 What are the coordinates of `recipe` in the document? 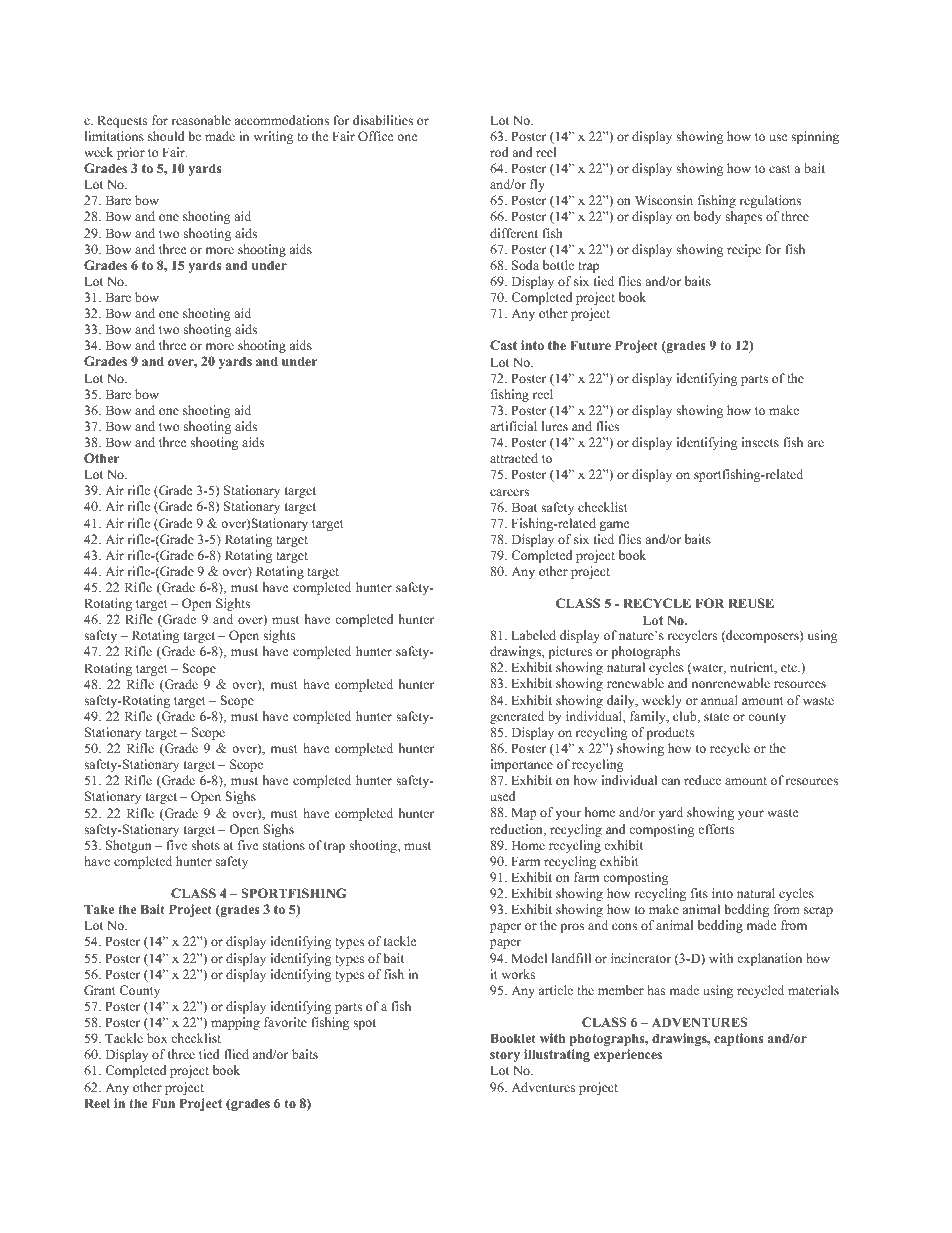 It's located at (744, 250).
